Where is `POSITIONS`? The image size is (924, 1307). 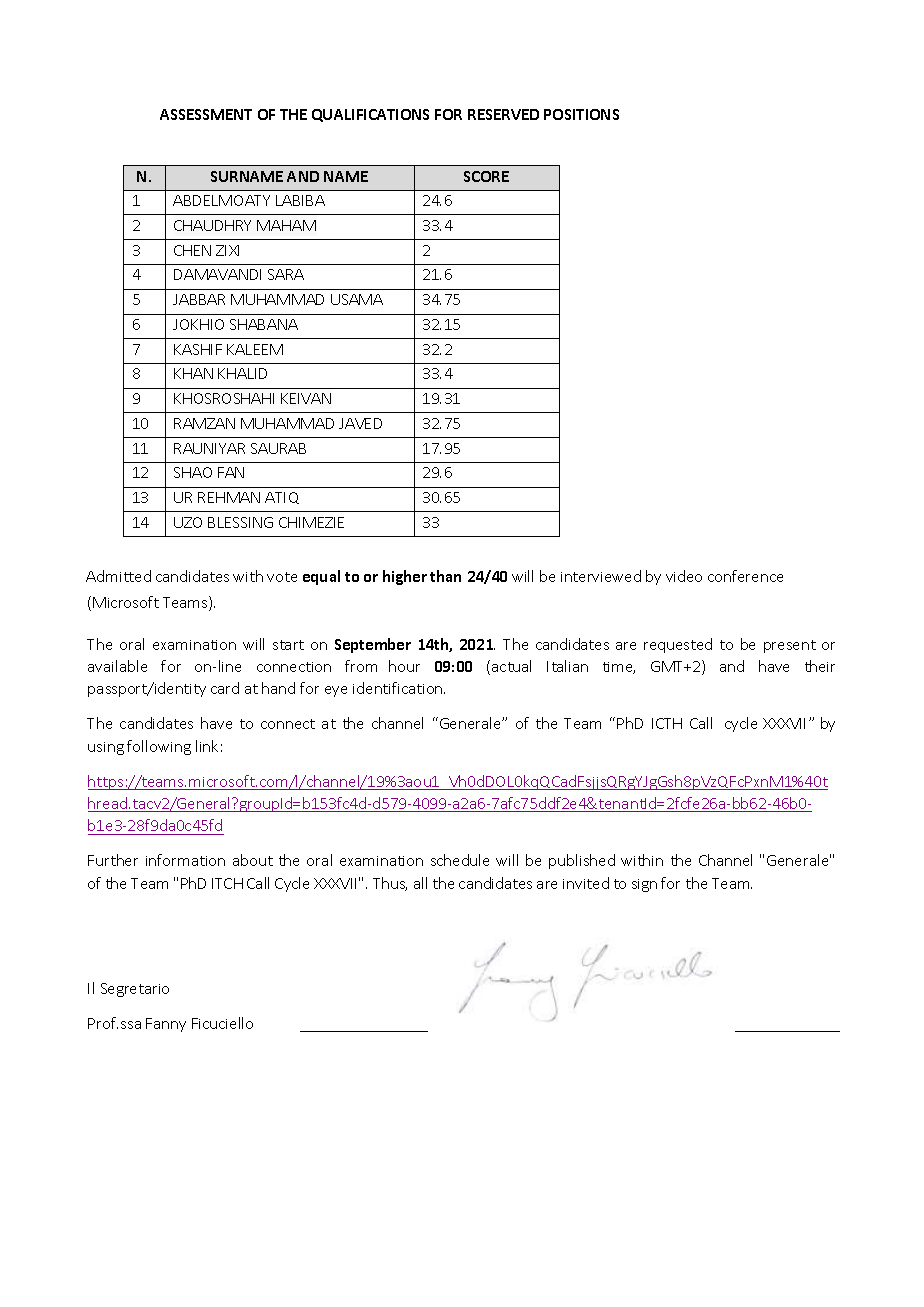
POSITIONS is located at coordinates (581, 114).
